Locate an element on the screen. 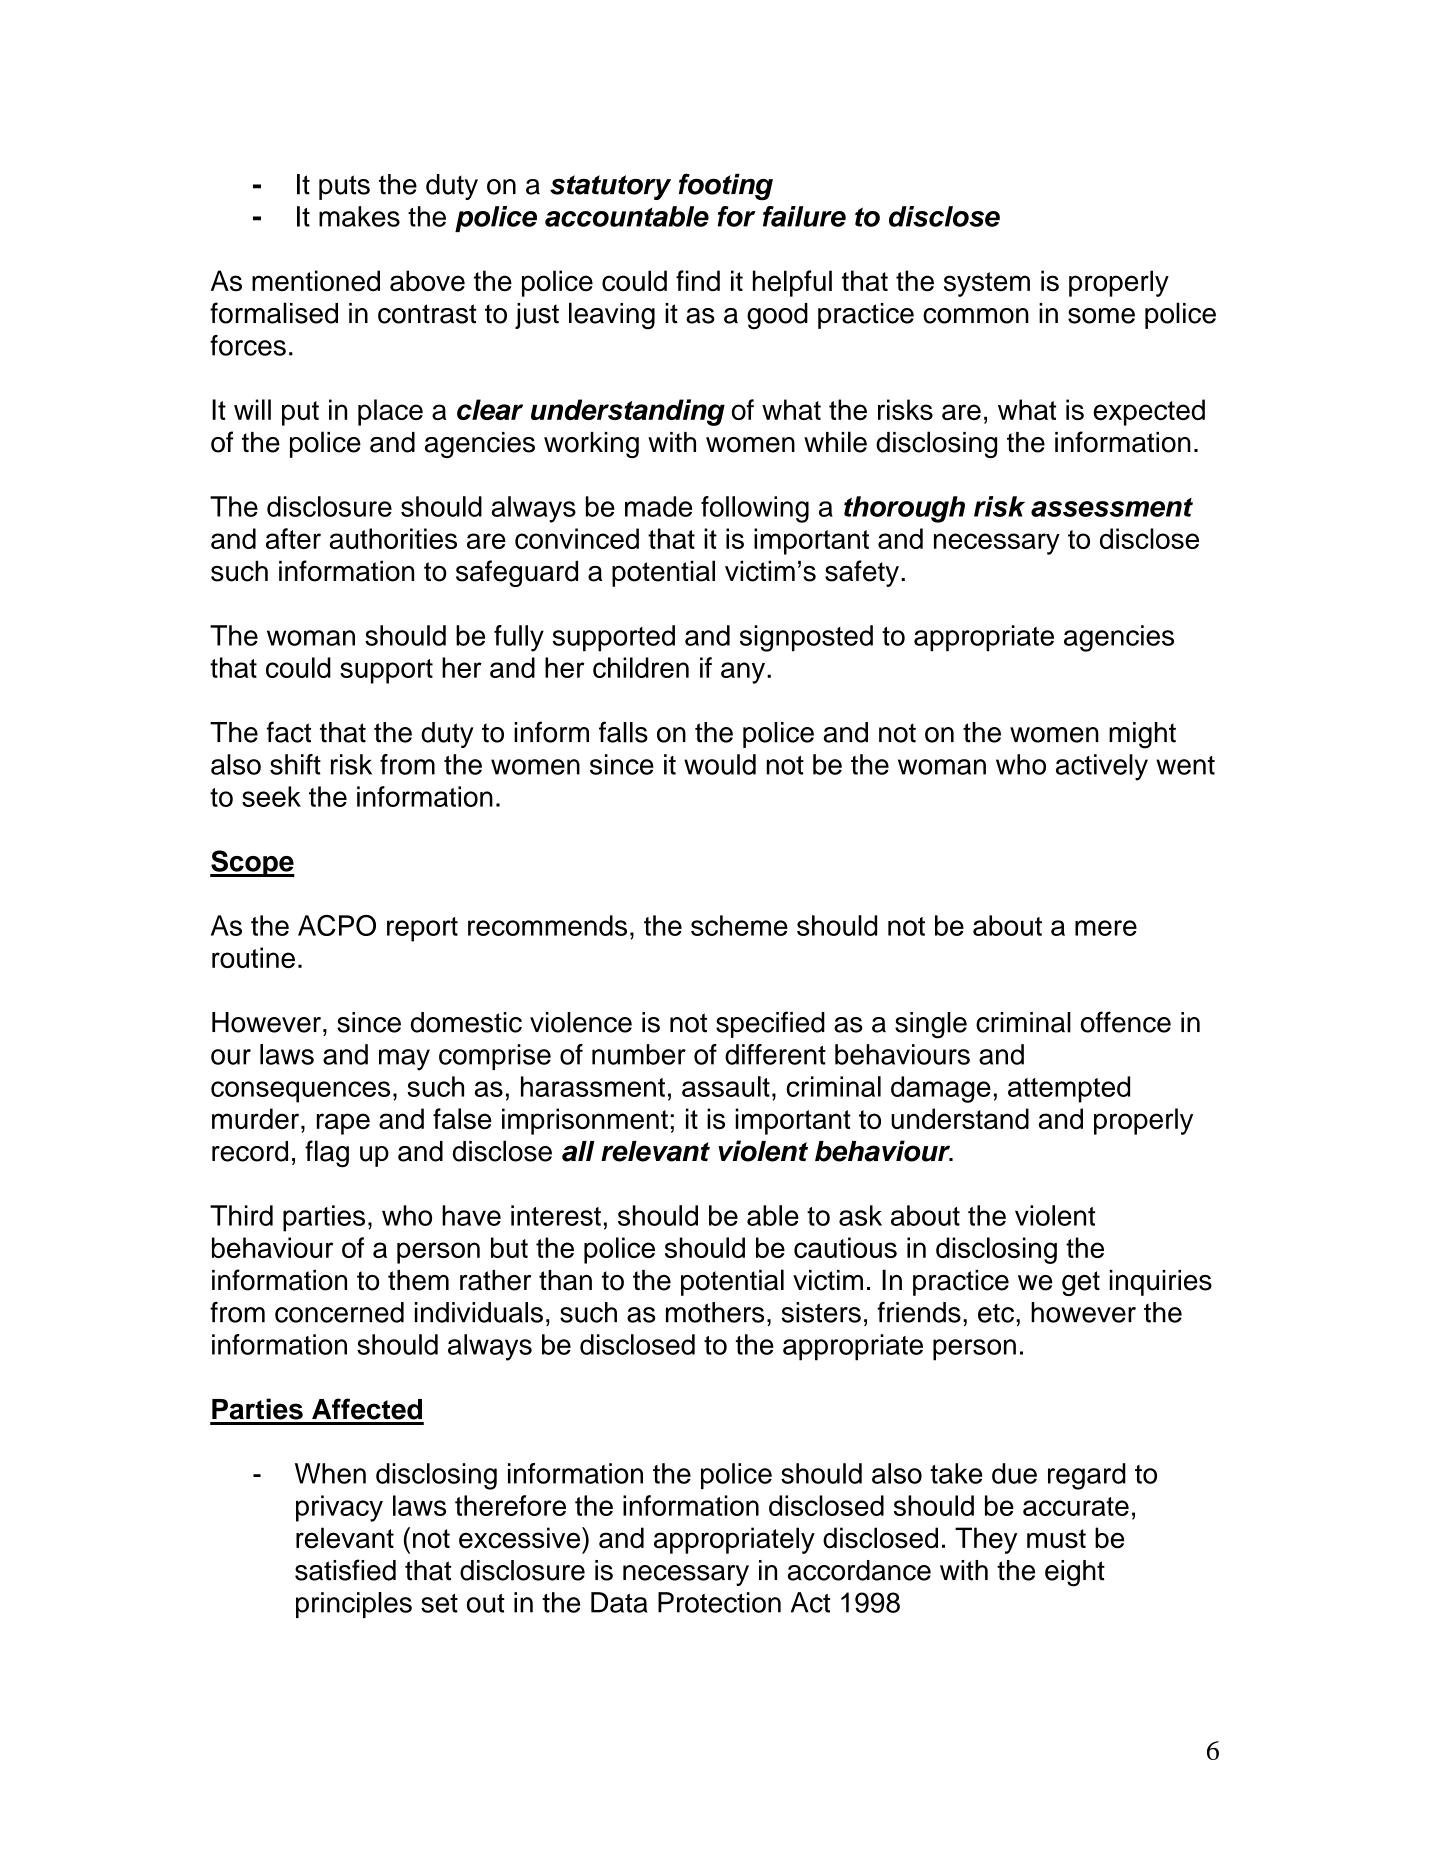 The image size is (1430, 1850). following is located at coordinates (755, 509).
